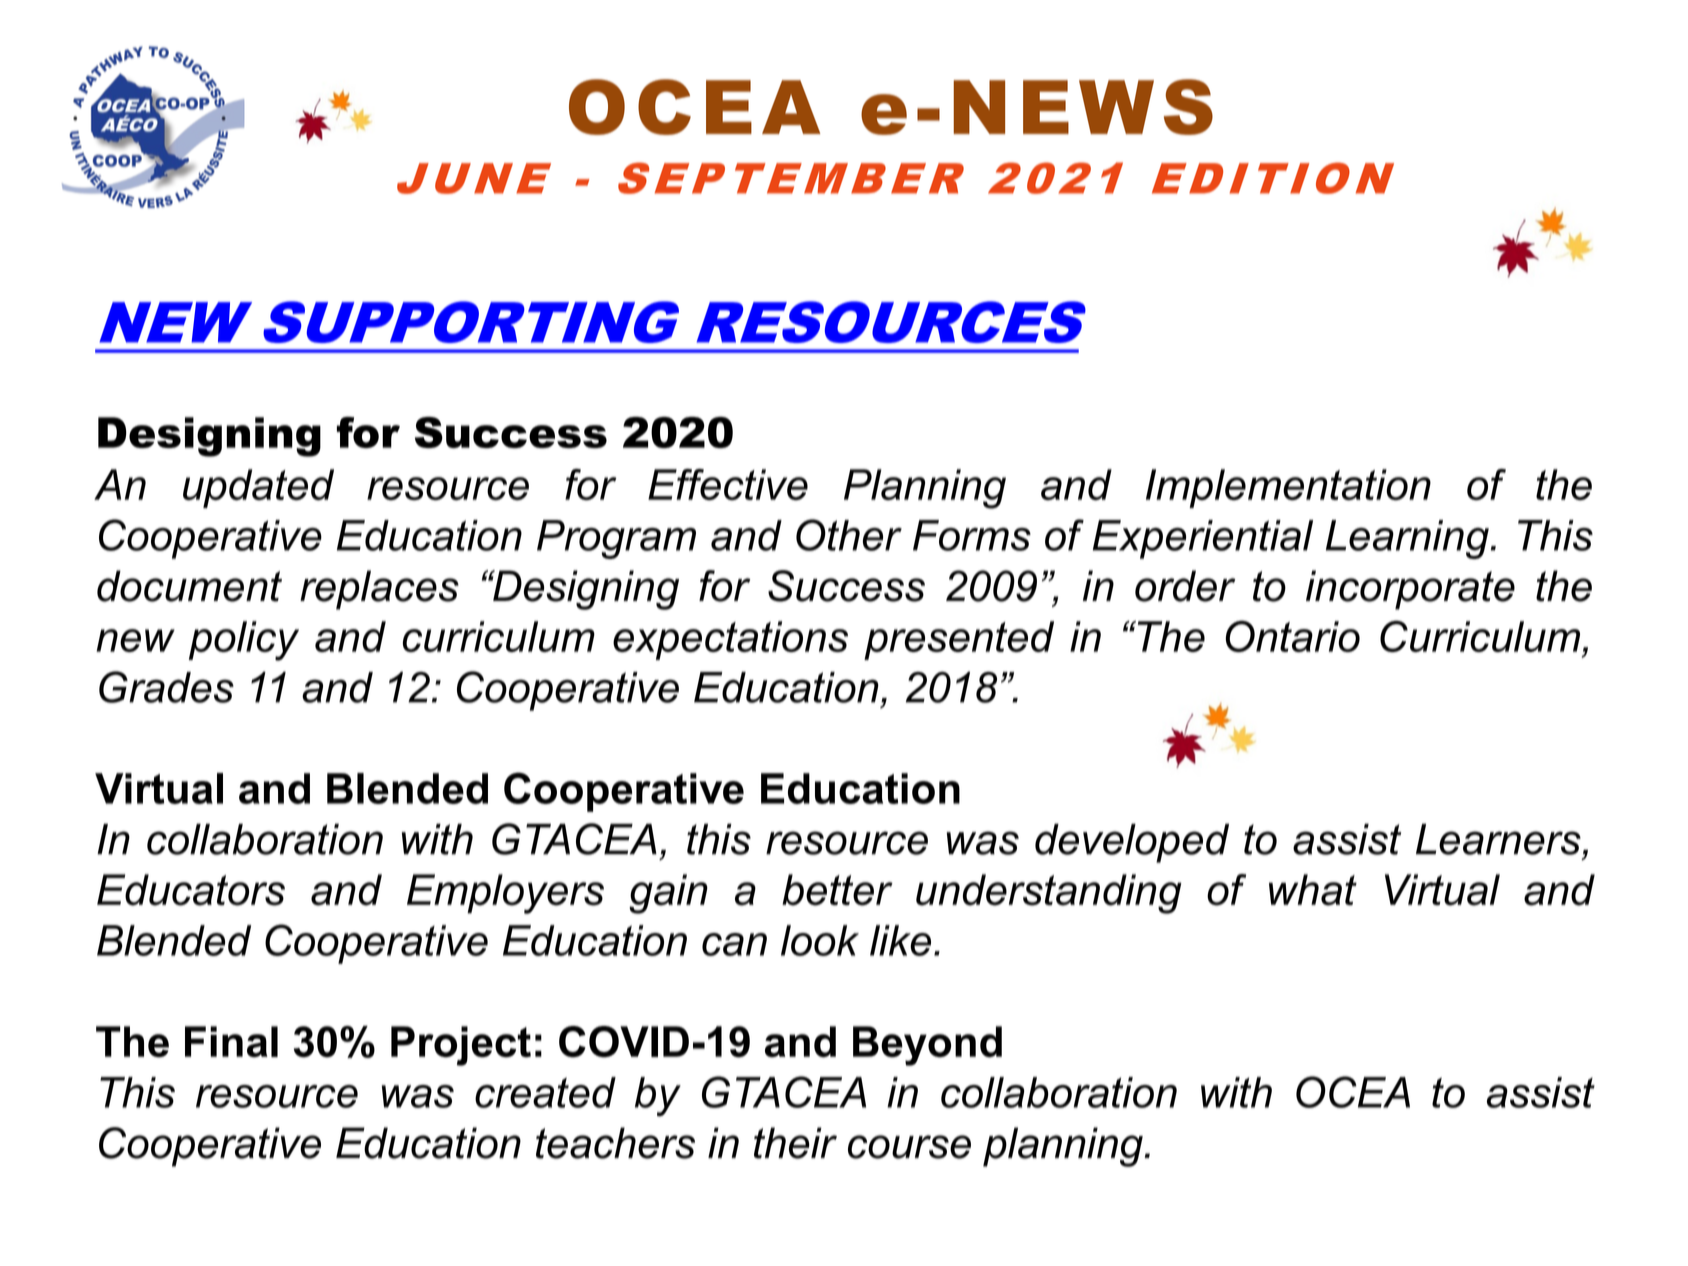  I want to click on expectations, so click(730, 640).
